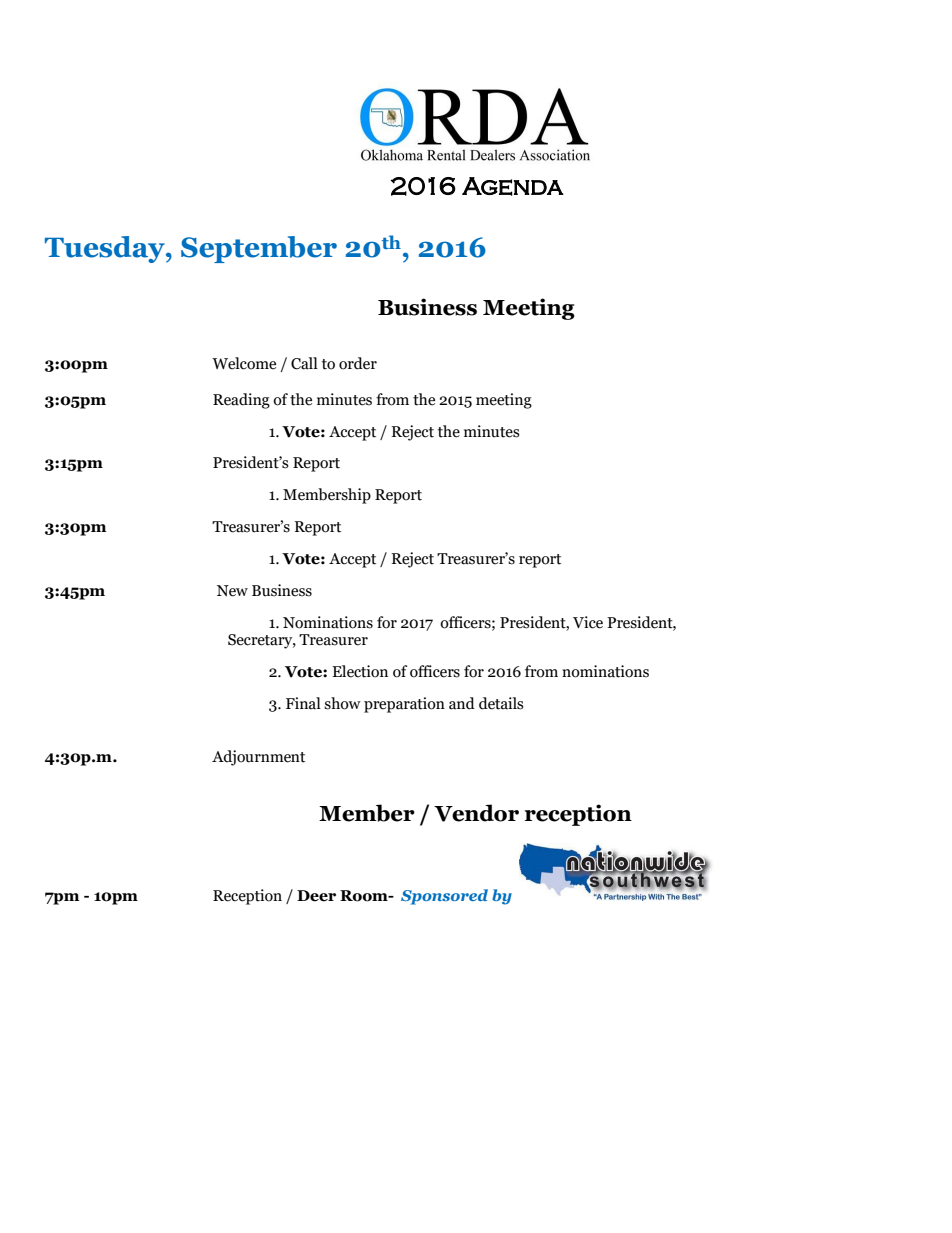 The image size is (952, 1233). Describe the element at coordinates (316, 896) in the image. I see `Deer` at that location.
